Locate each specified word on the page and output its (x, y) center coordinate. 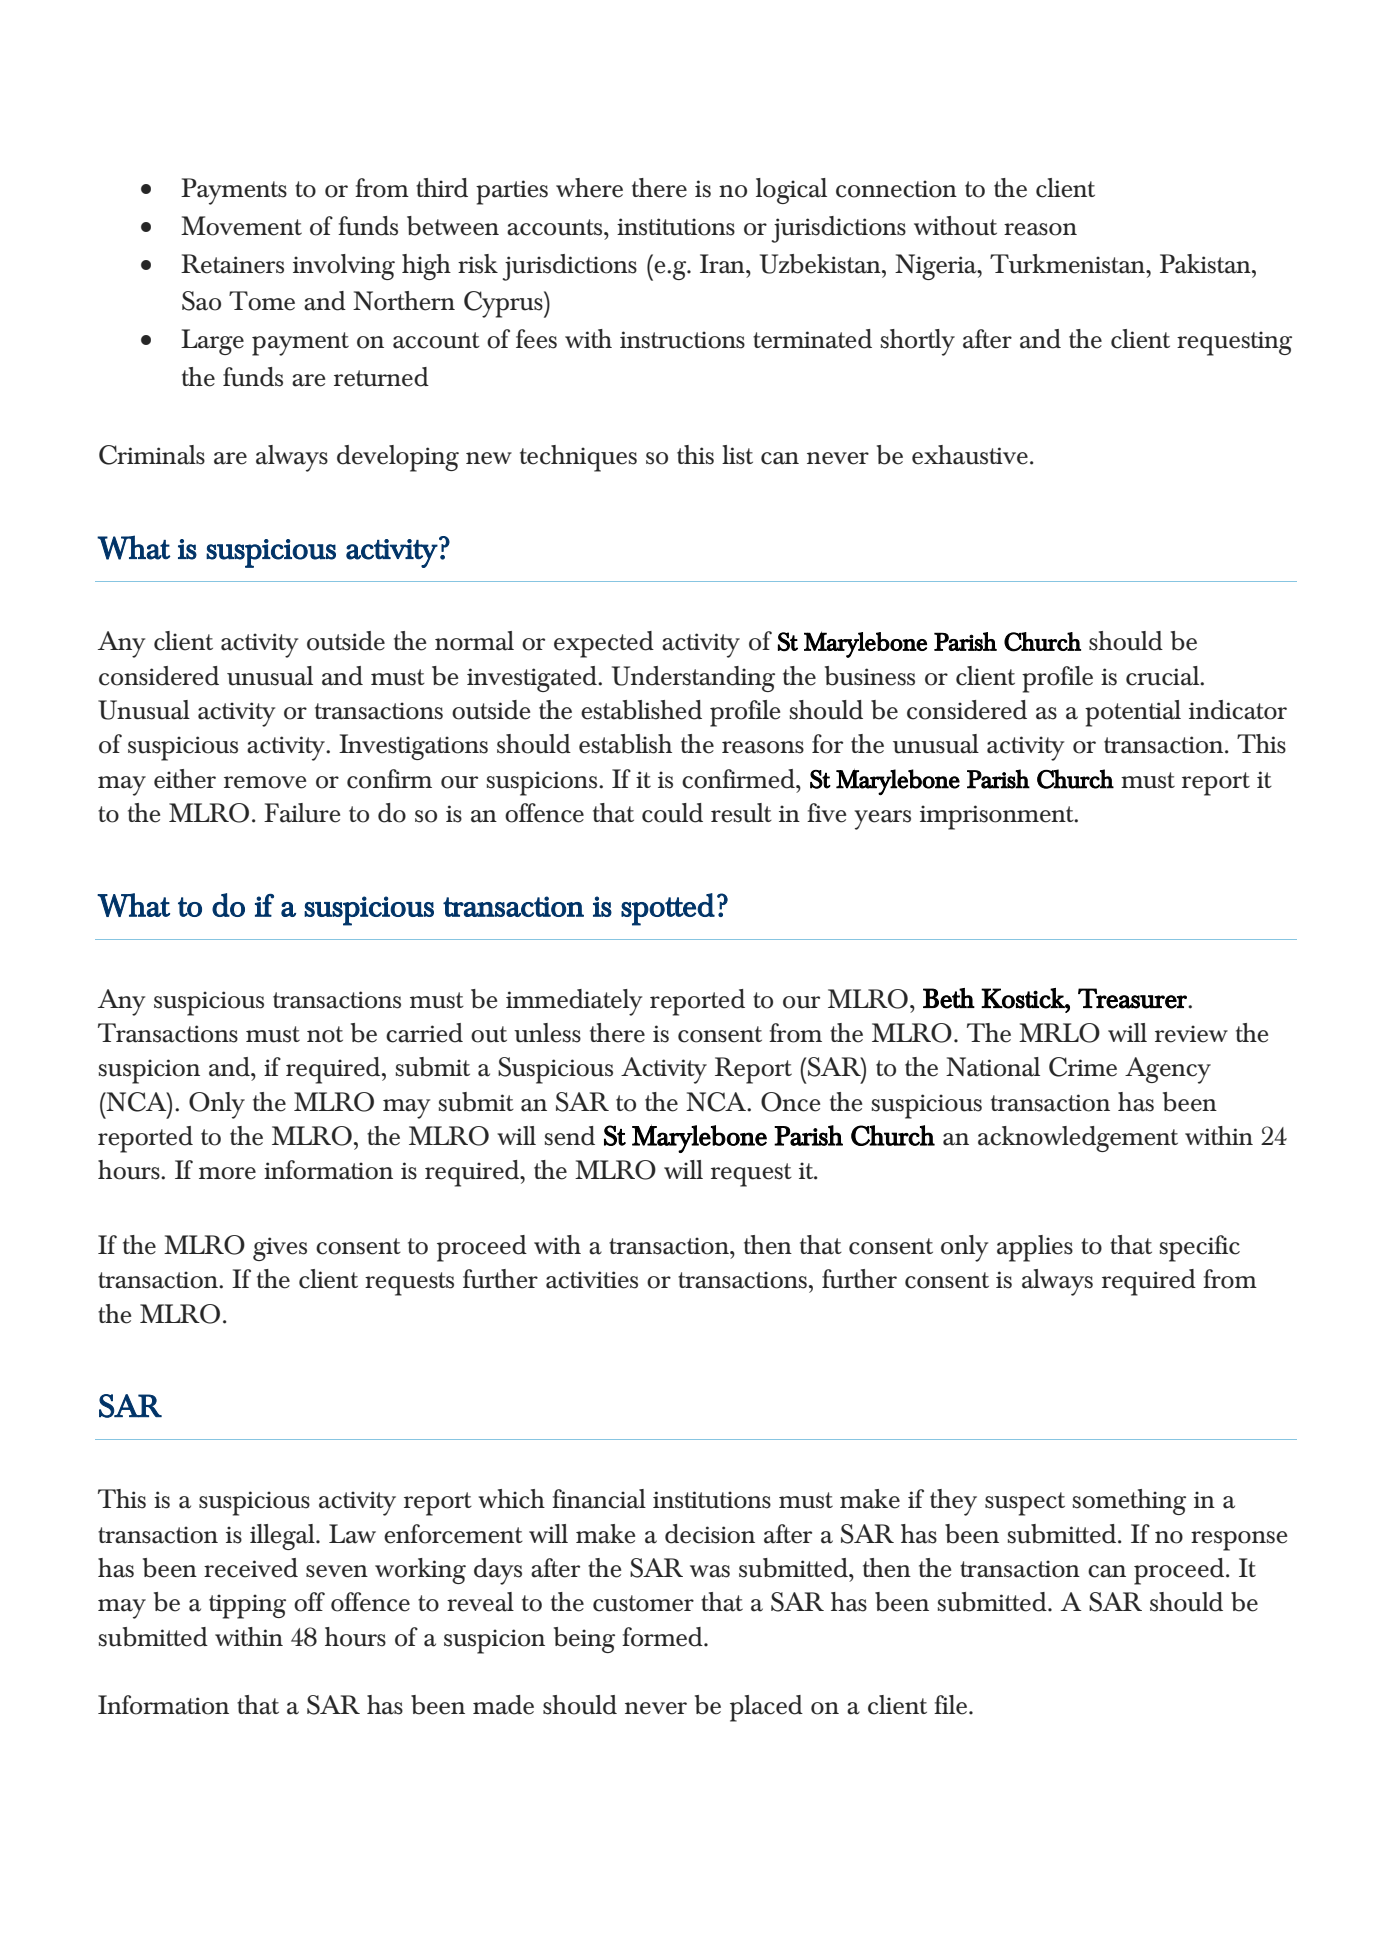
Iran (723, 264)
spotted (668, 909)
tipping (247, 1606)
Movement (241, 226)
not (325, 1034)
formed (663, 1637)
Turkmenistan (1068, 264)
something (1129, 1502)
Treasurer (1133, 998)
